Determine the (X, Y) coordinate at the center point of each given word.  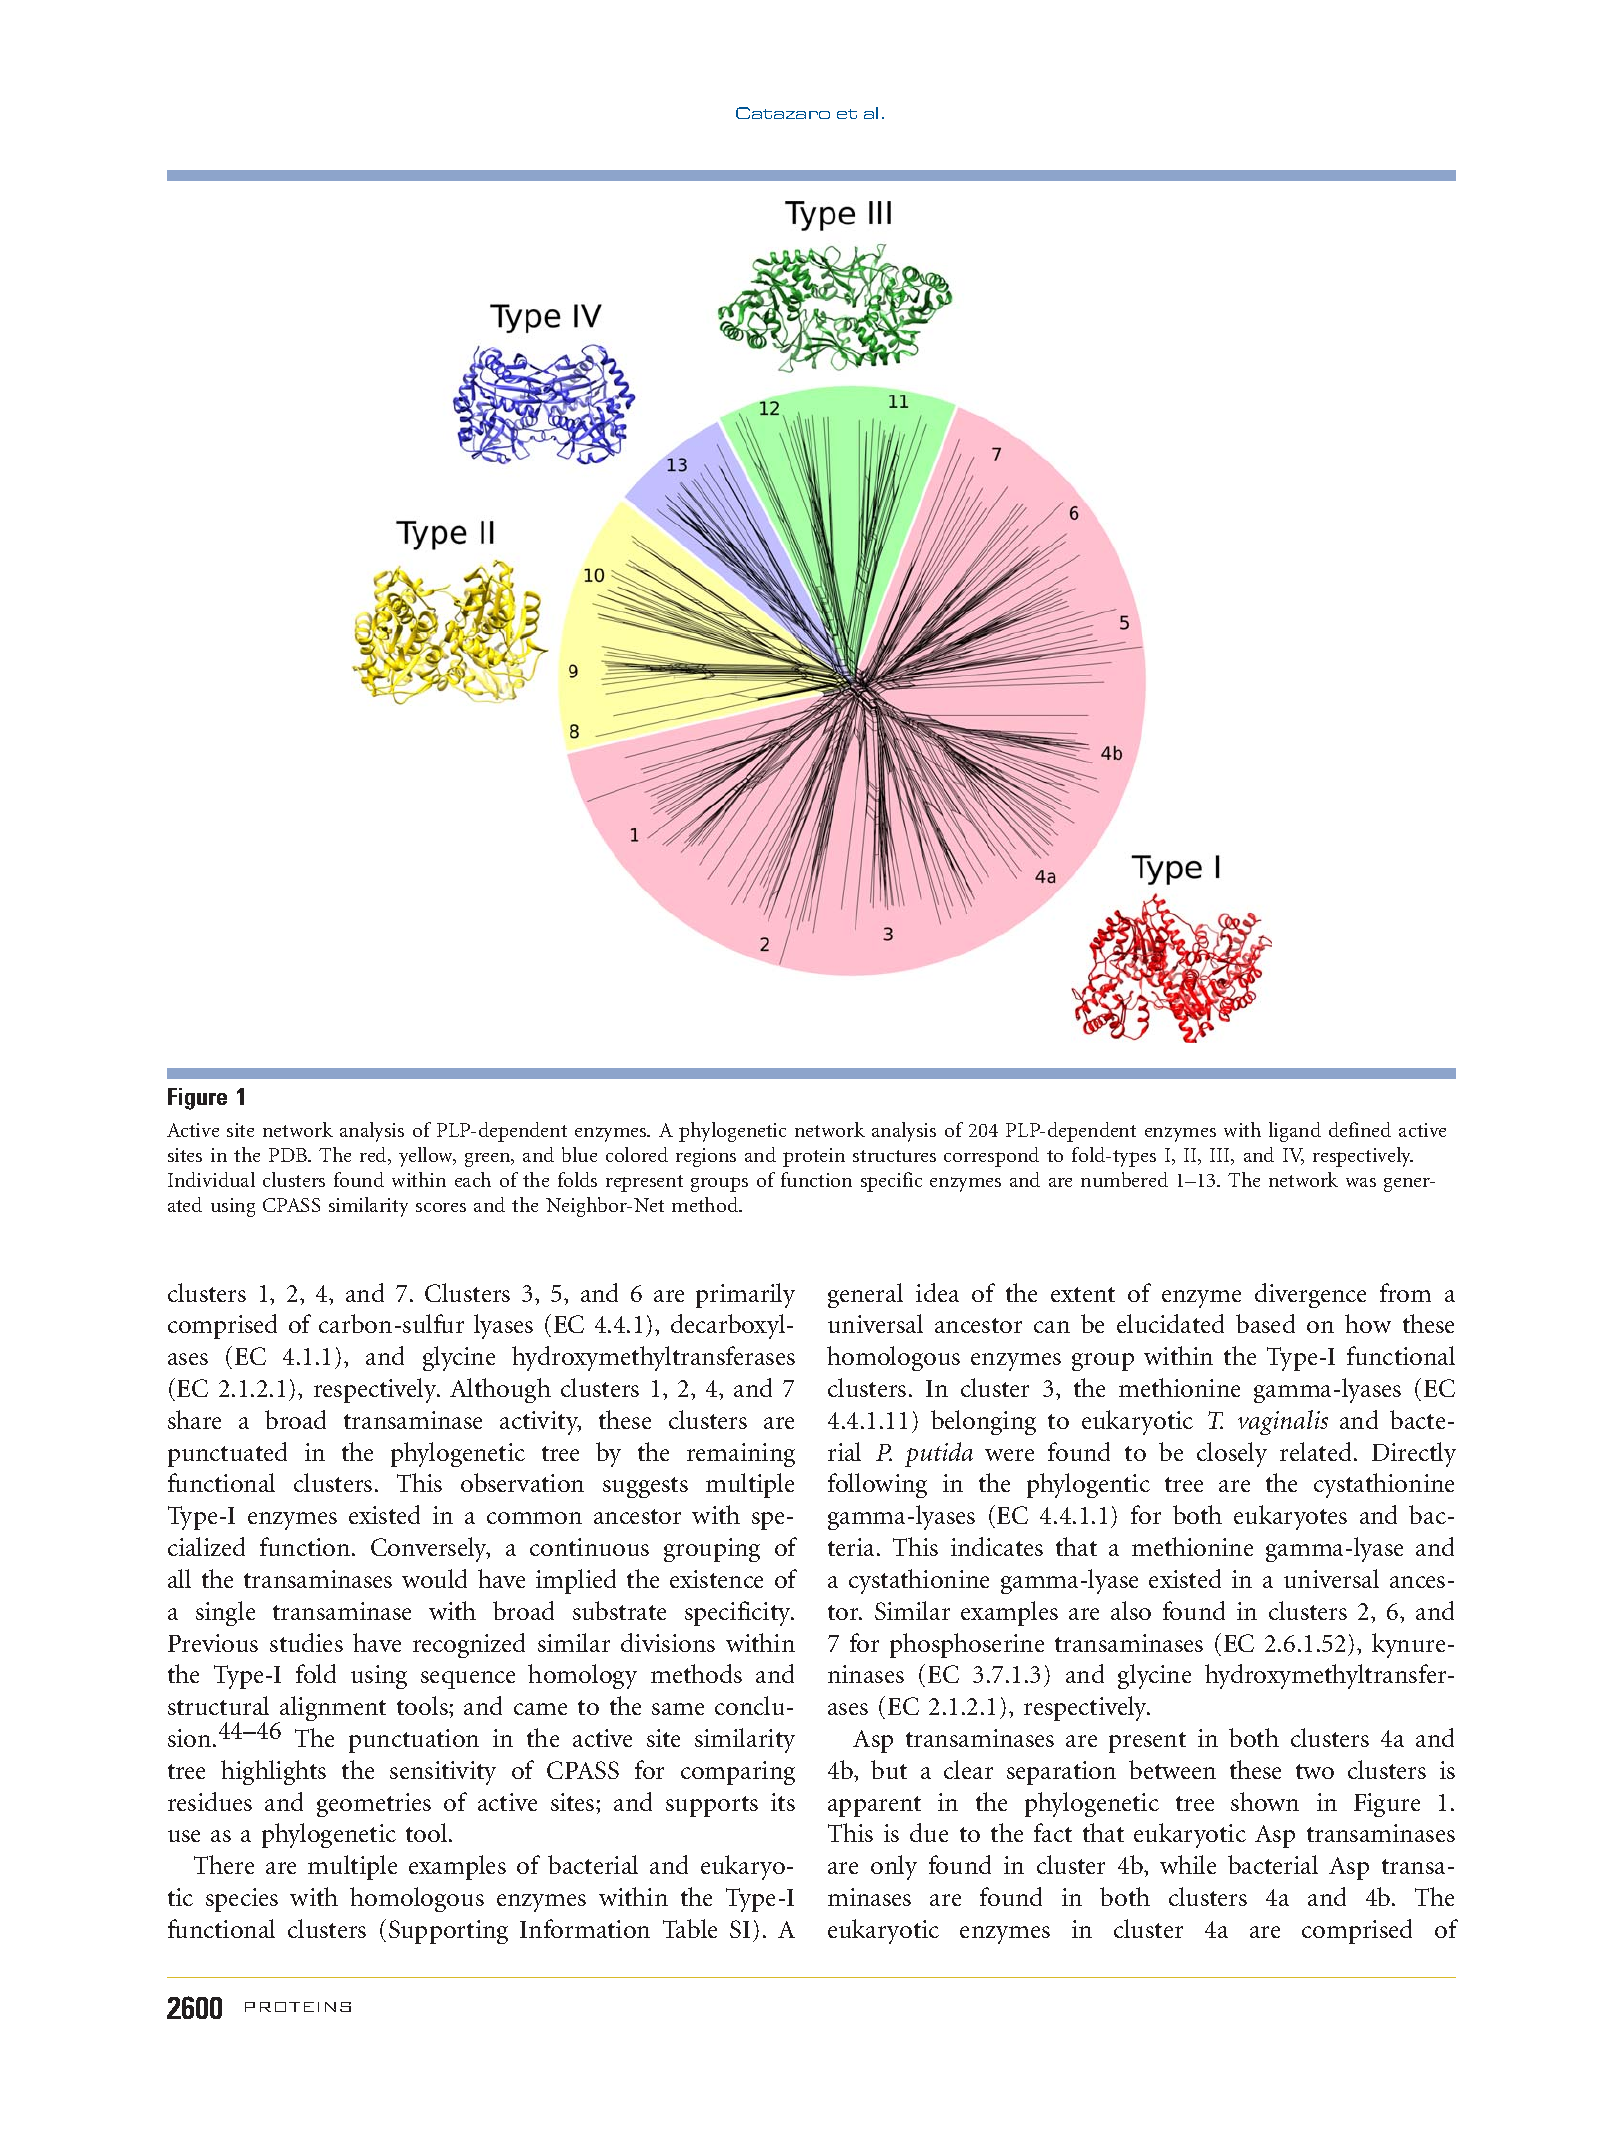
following (877, 1485)
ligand (1295, 1132)
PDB (289, 1155)
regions (706, 1157)
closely (1232, 1454)
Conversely (430, 1549)
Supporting (448, 1932)
